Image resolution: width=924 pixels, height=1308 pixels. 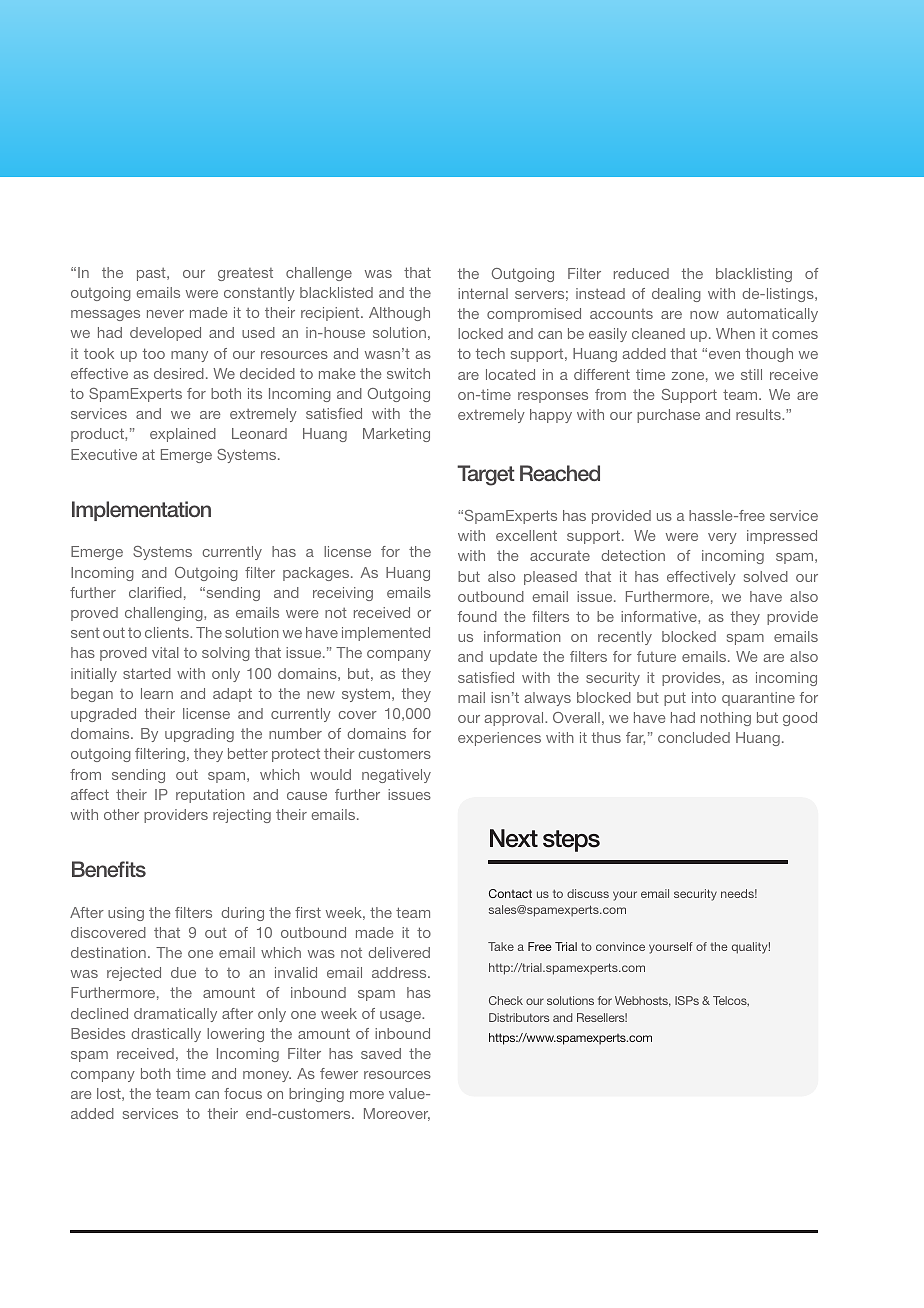 What do you see at coordinates (381, 1053) in the document?
I see `saved` at bounding box center [381, 1053].
